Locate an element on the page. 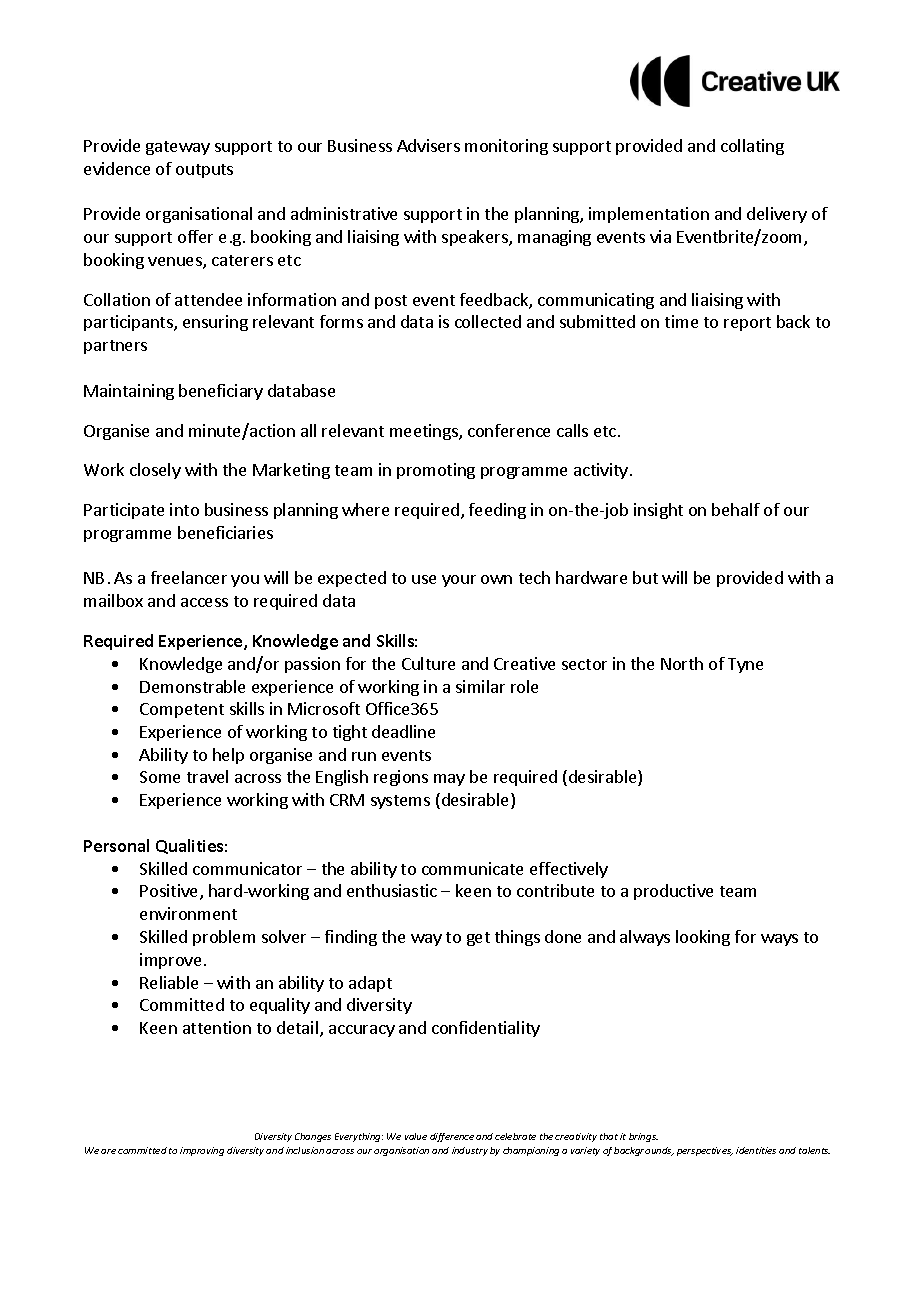 The image size is (924, 1308). Advisers is located at coordinates (428, 145).
